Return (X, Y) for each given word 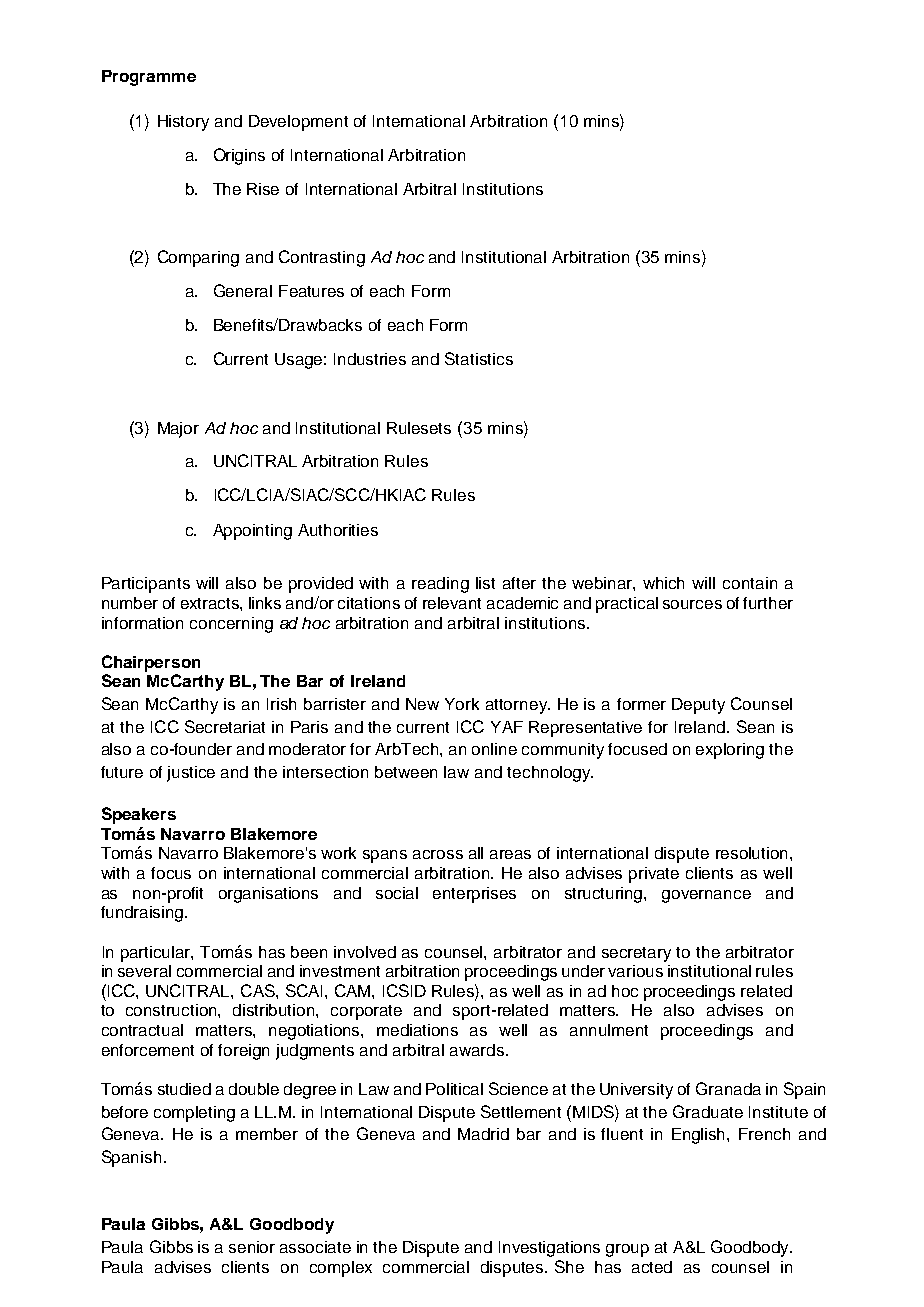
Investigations (549, 1249)
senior (252, 1247)
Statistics (479, 358)
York (462, 704)
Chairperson (151, 663)
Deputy (698, 706)
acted (652, 1267)
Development (298, 123)
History (183, 123)
